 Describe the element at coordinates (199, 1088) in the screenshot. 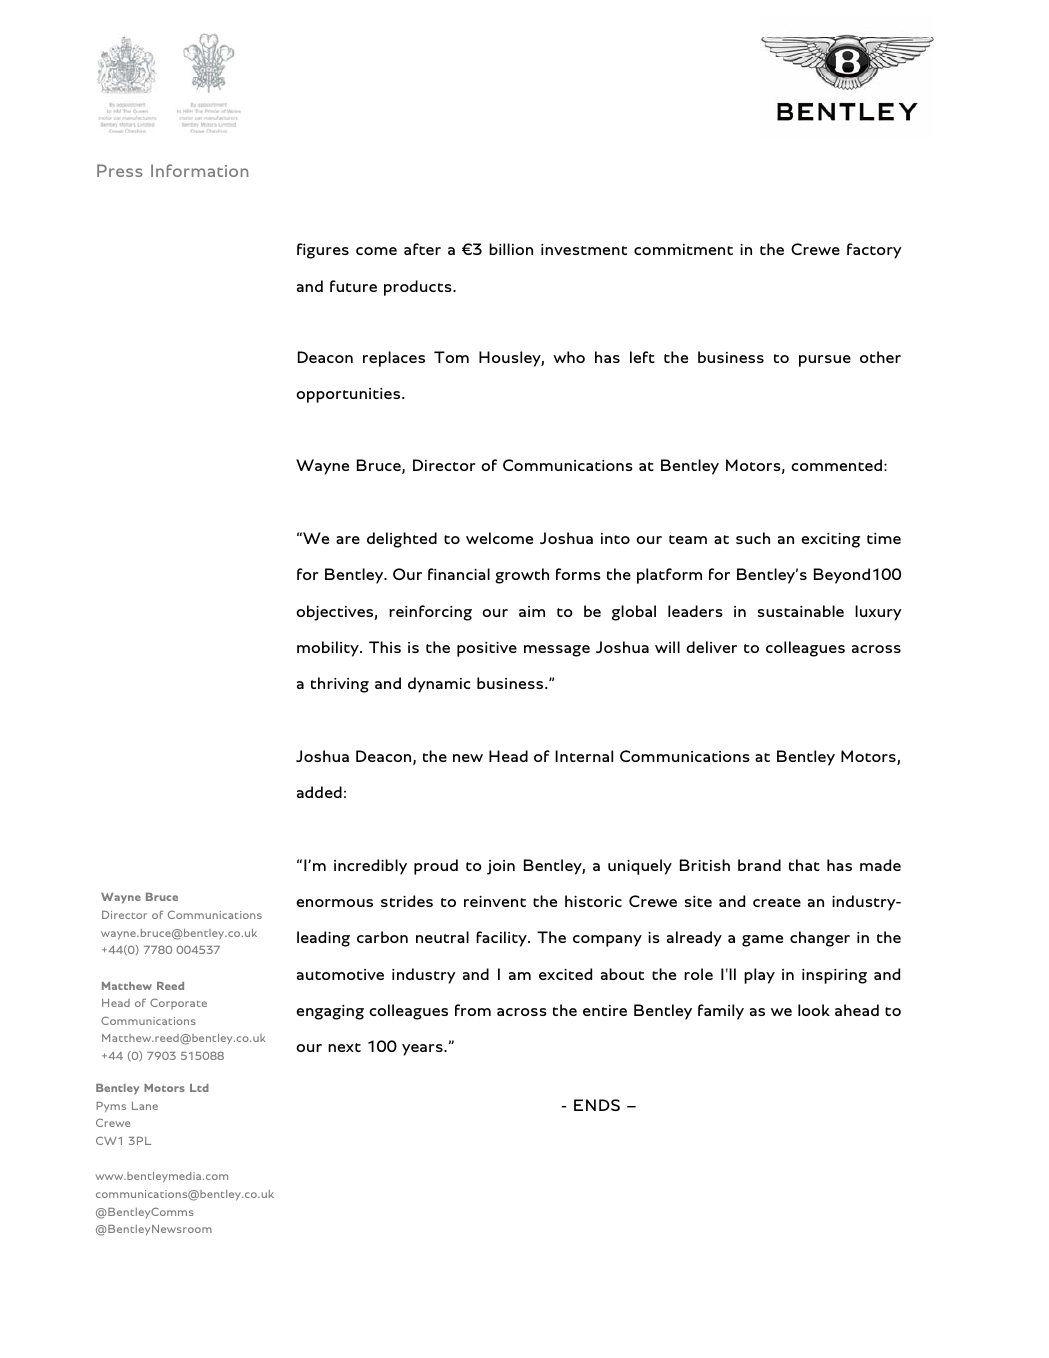

I see `Ltd` at that location.
